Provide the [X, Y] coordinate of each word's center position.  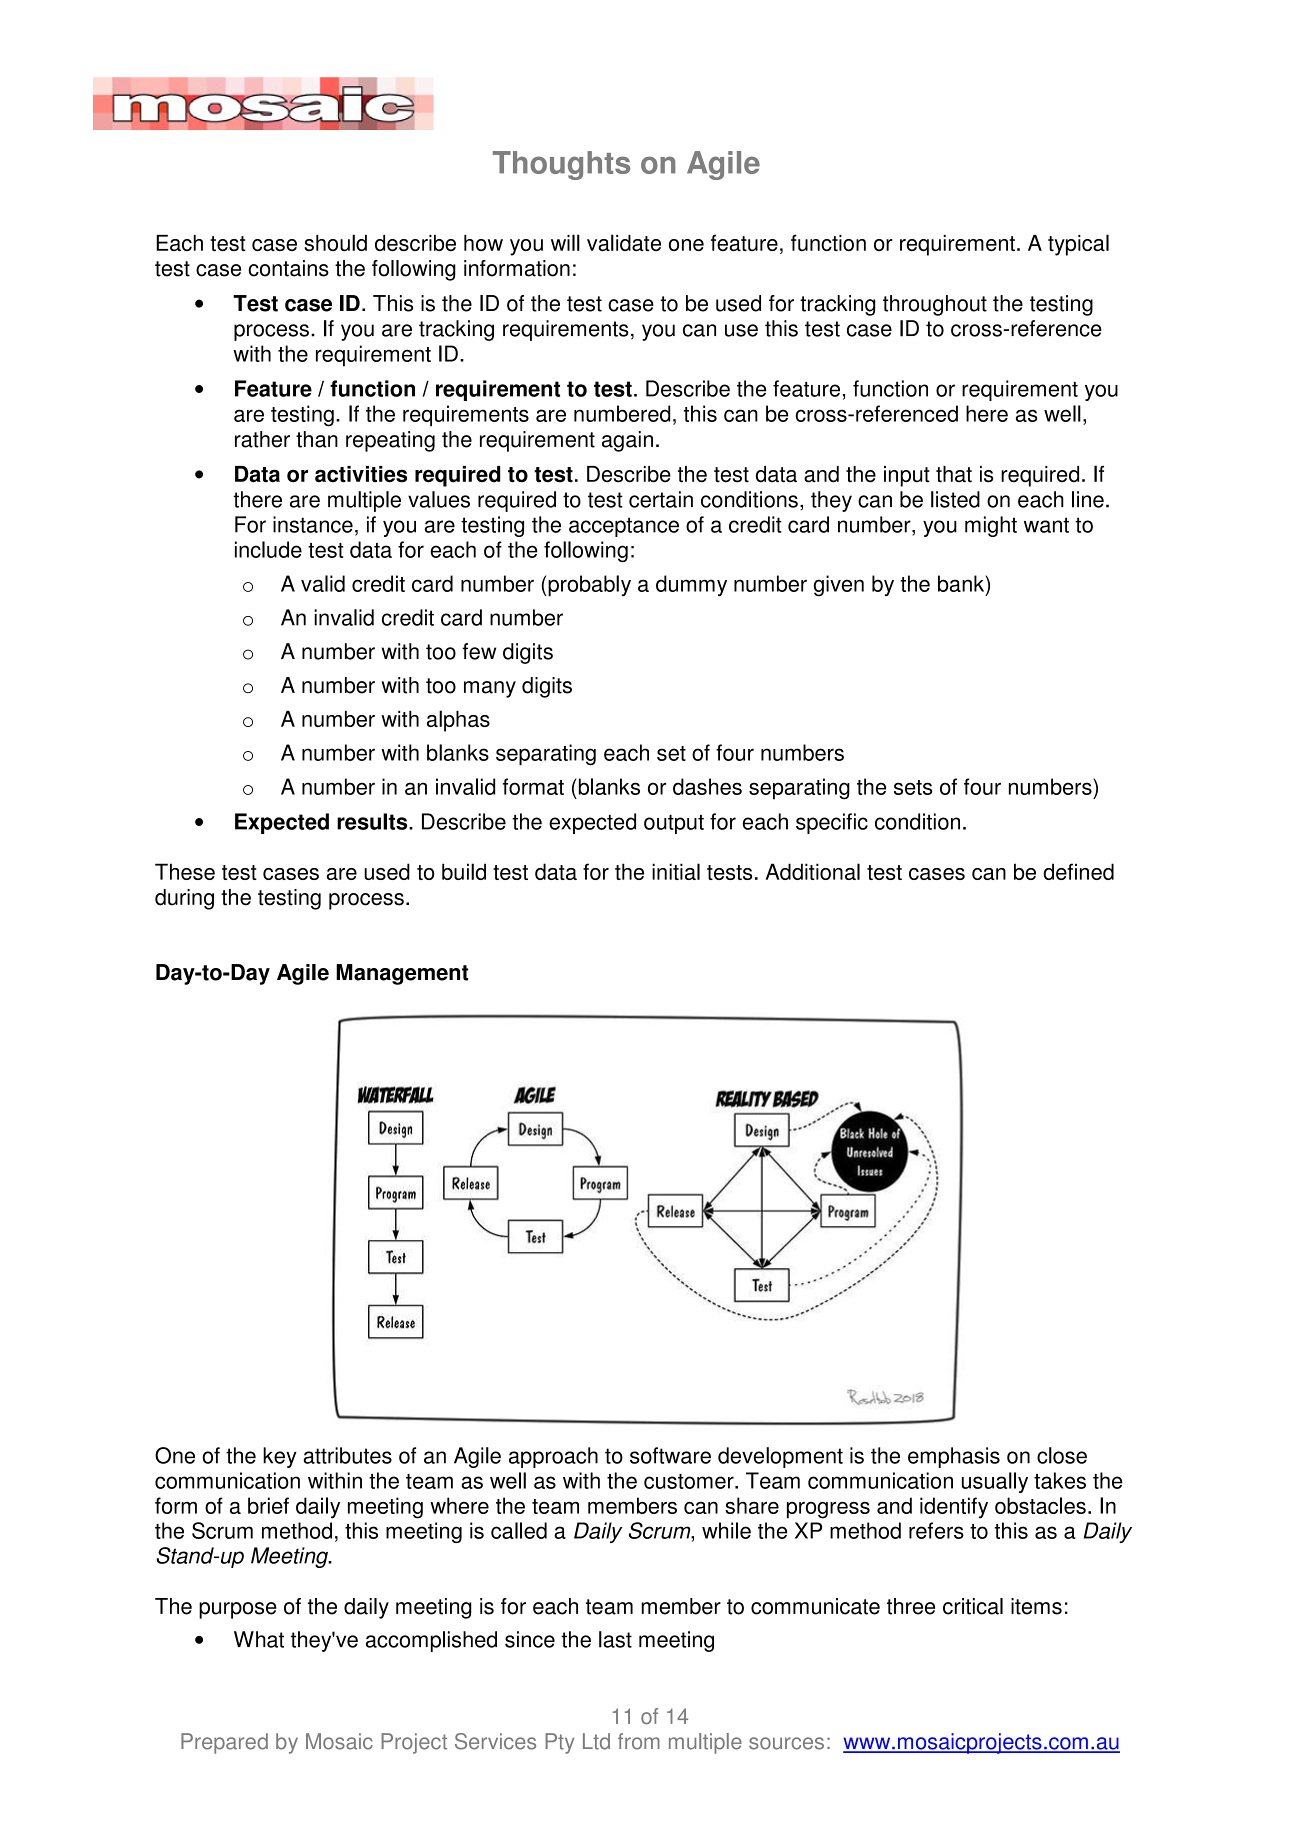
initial [676, 871]
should [335, 242]
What [259, 1639]
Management [402, 974]
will [565, 242]
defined [1078, 871]
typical [1078, 245]
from [639, 1741]
